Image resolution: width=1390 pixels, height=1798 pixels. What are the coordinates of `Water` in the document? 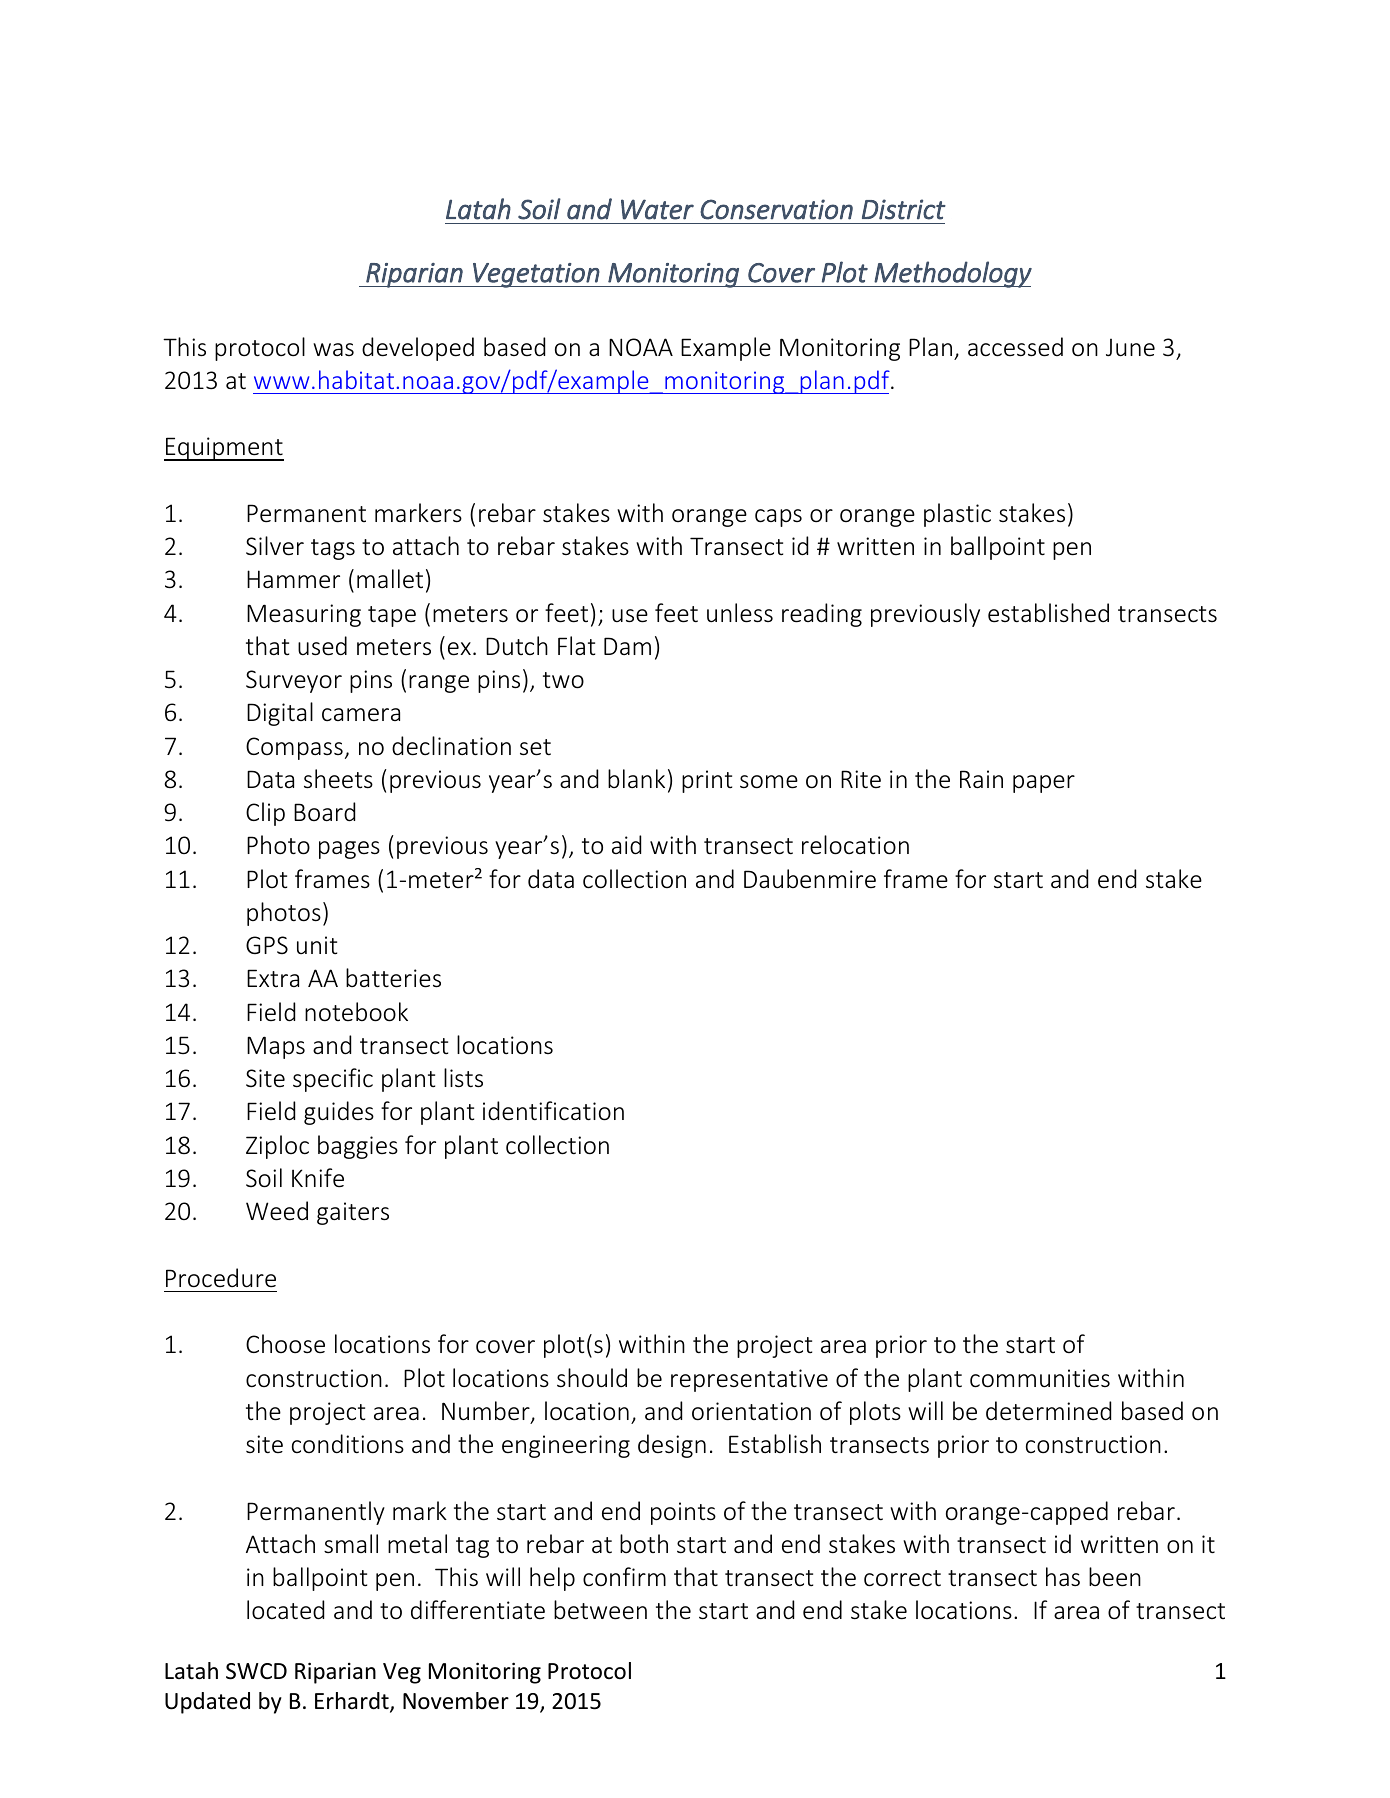 It's located at (657, 209).
